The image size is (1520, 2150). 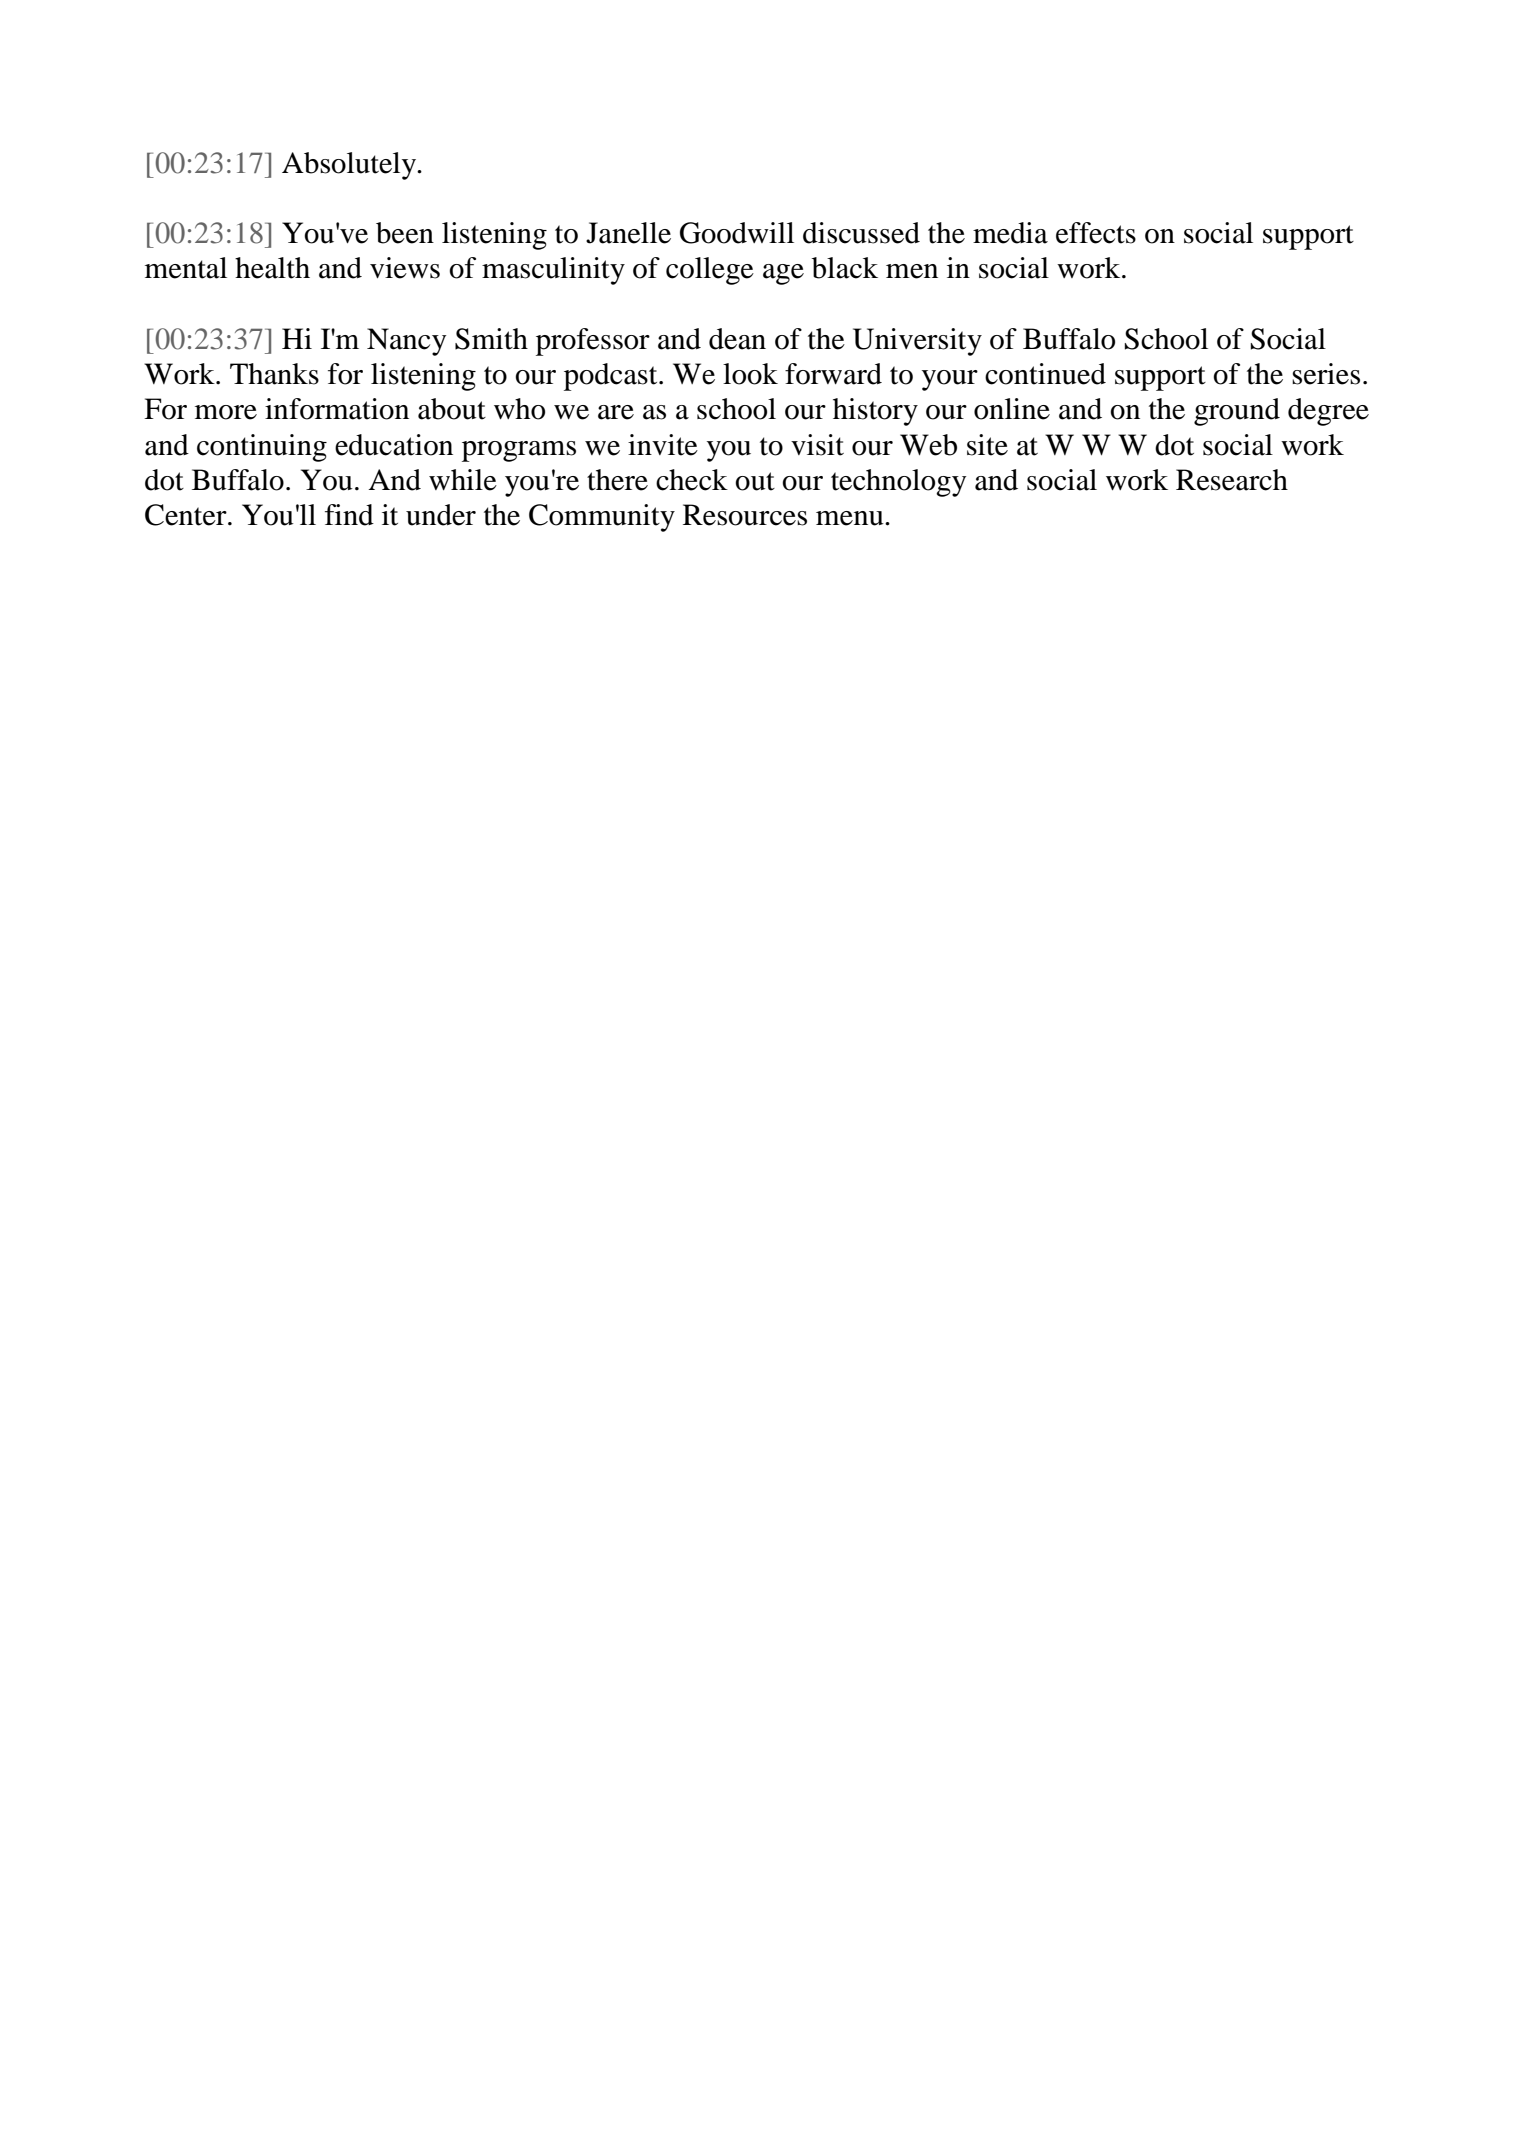 What do you see at coordinates (1096, 233) in the page?
I see `effects` at bounding box center [1096, 233].
